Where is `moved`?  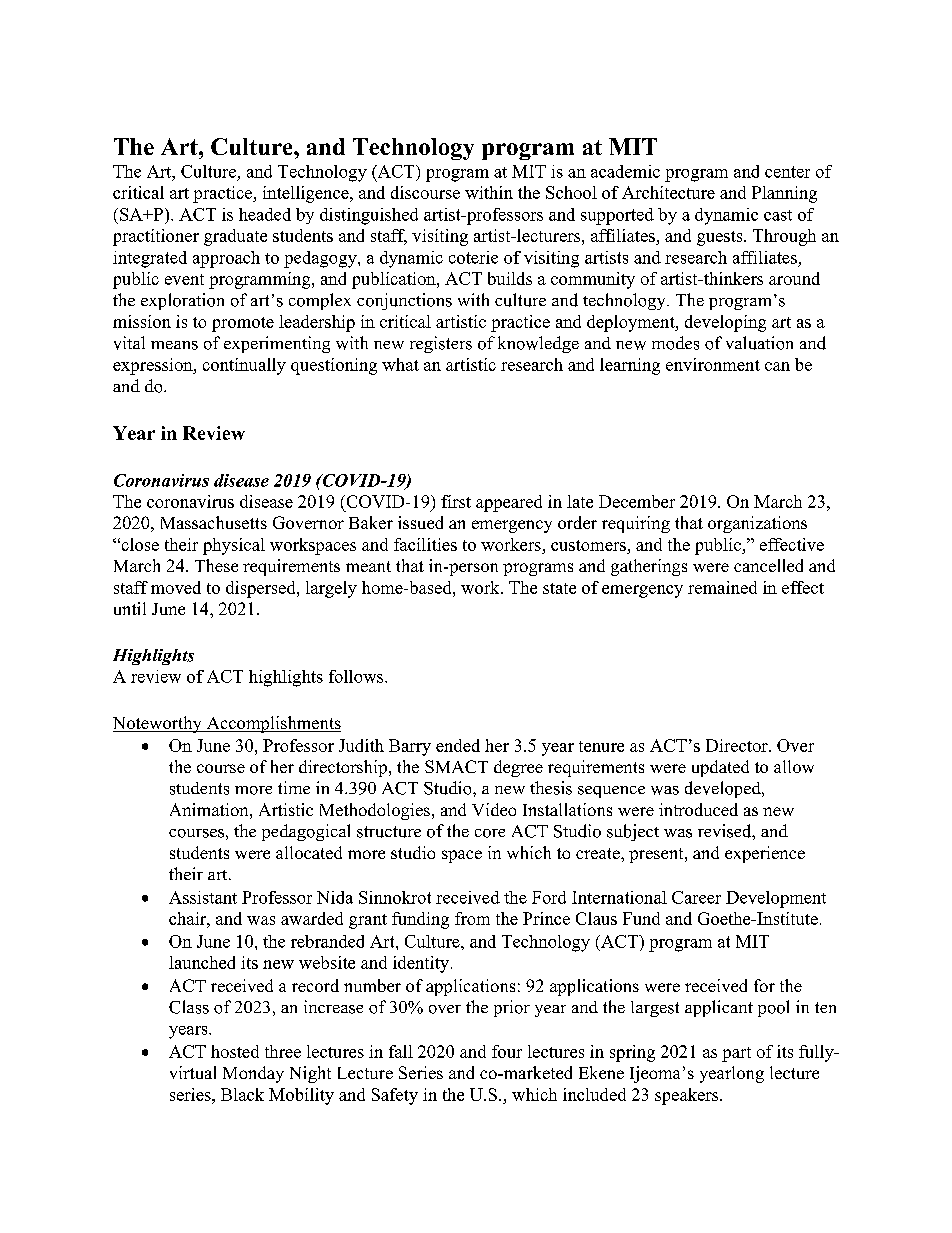 moved is located at coordinates (176, 587).
